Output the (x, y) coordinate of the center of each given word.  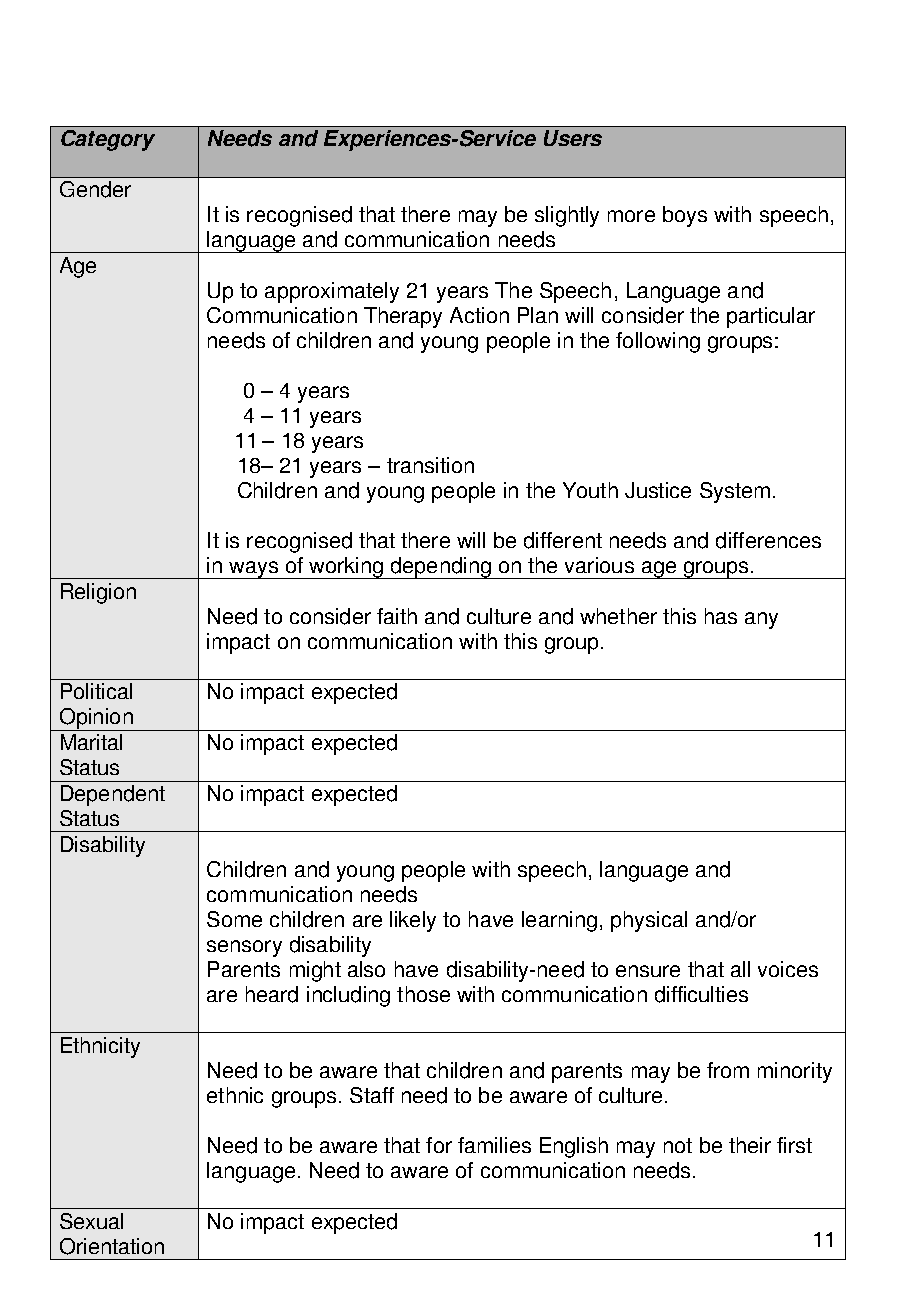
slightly (567, 216)
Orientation (112, 1246)
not (678, 1145)
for (439, 1145)
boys (685, 216)
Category (108, 140)
